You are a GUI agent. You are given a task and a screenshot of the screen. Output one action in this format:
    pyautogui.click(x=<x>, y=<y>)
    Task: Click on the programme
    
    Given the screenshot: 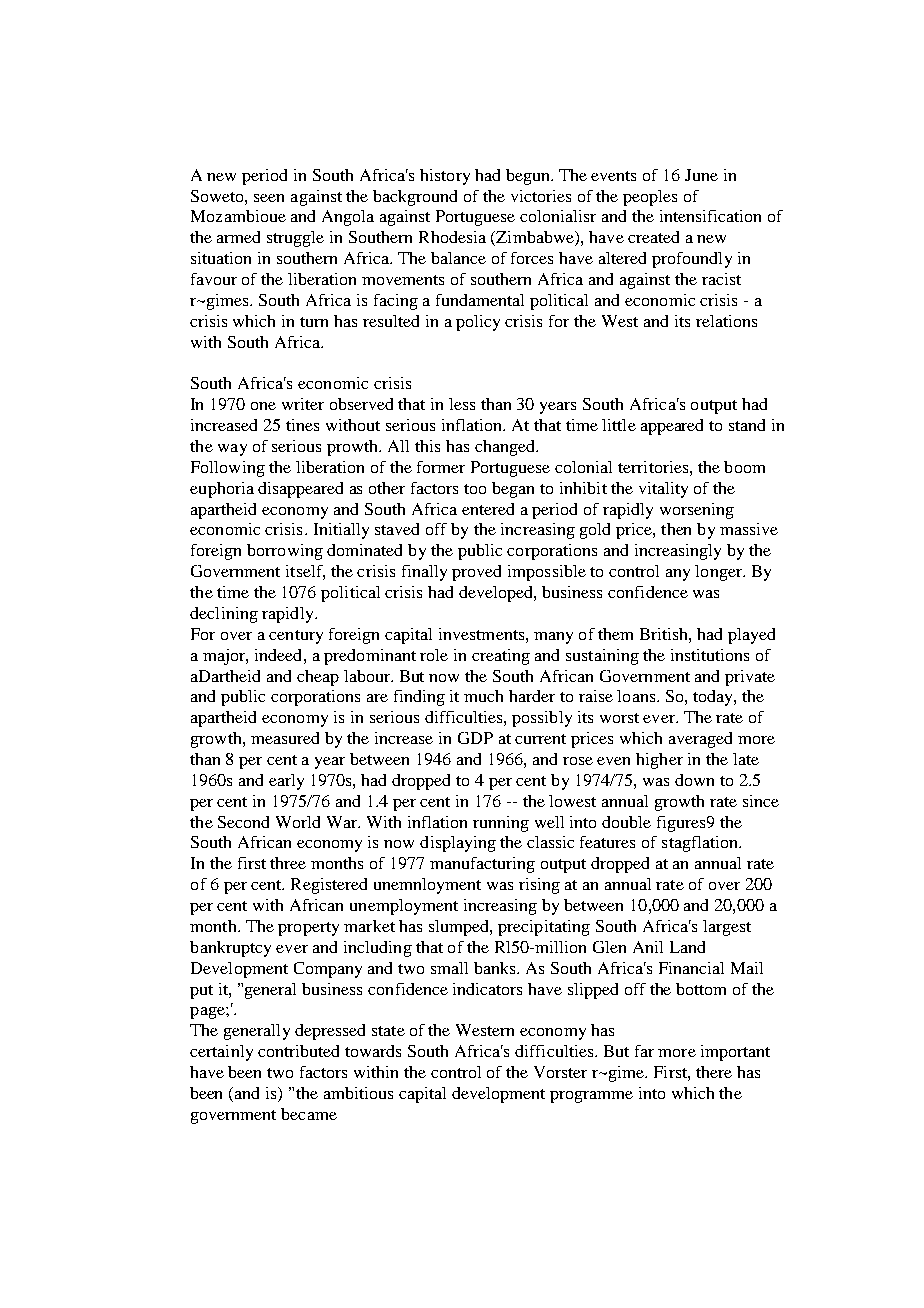 What is the action you would take?
    pyautogui.click(x=591, y=1097)
